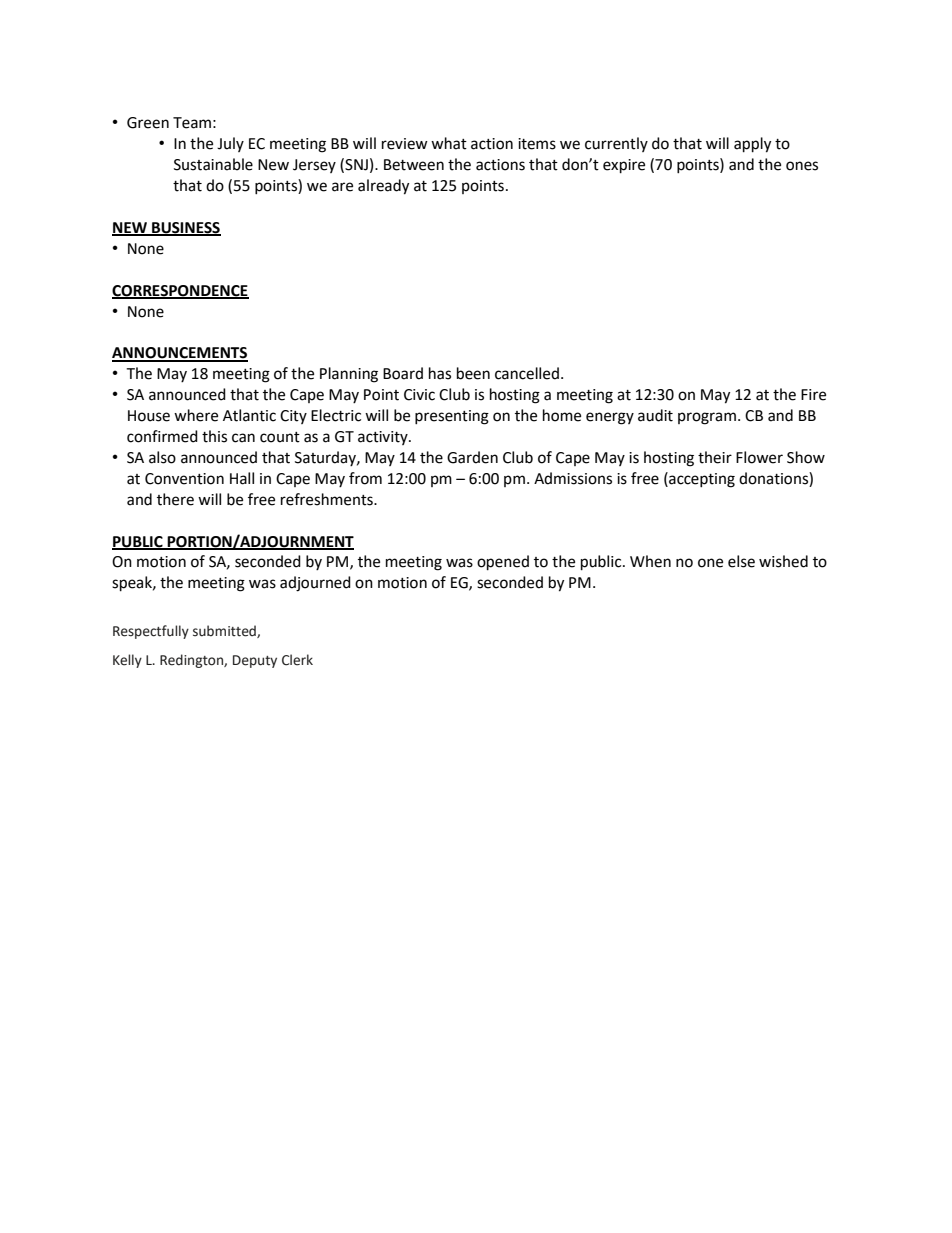 The height and width of the screenshot is (1233, 952). I want to click on July, so click(230, 144).
